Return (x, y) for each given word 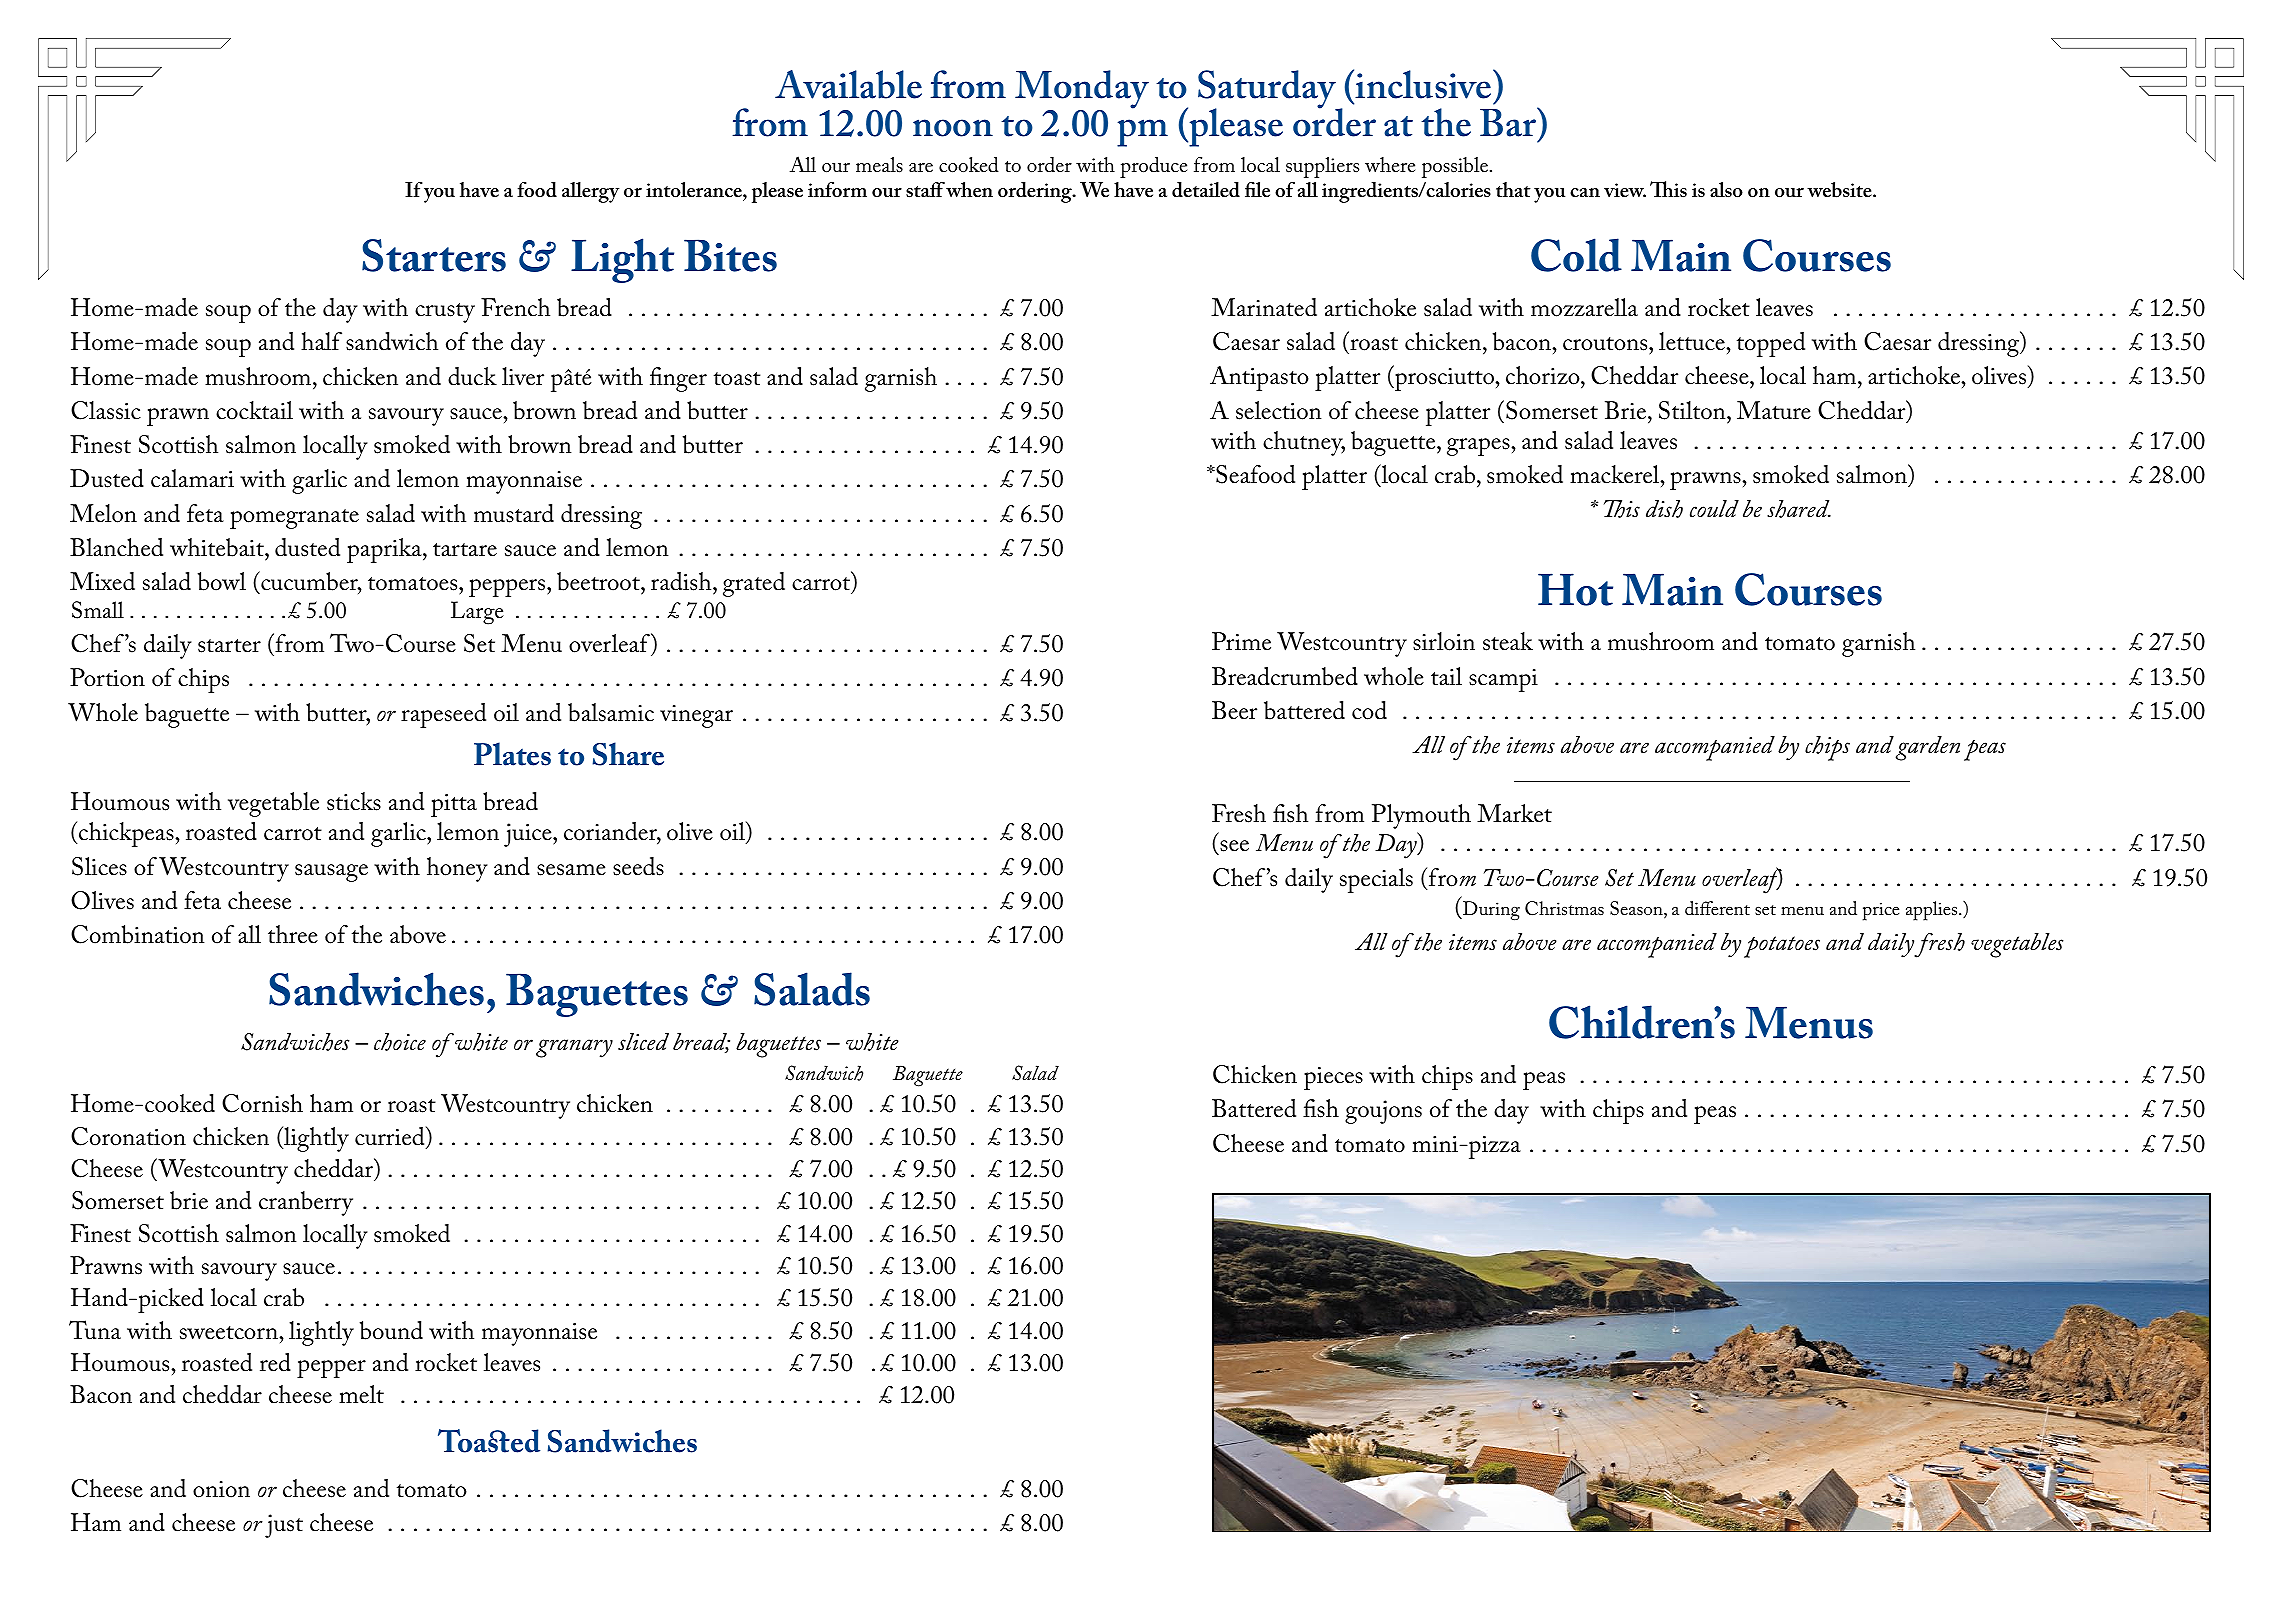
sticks (354, 801)
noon (953, 128)
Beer (1234, 710)
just (284, 1526)
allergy (590, 192)
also (1726, 190)
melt (361, 1394)
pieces (1333, 1078)
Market (1514, 813)
